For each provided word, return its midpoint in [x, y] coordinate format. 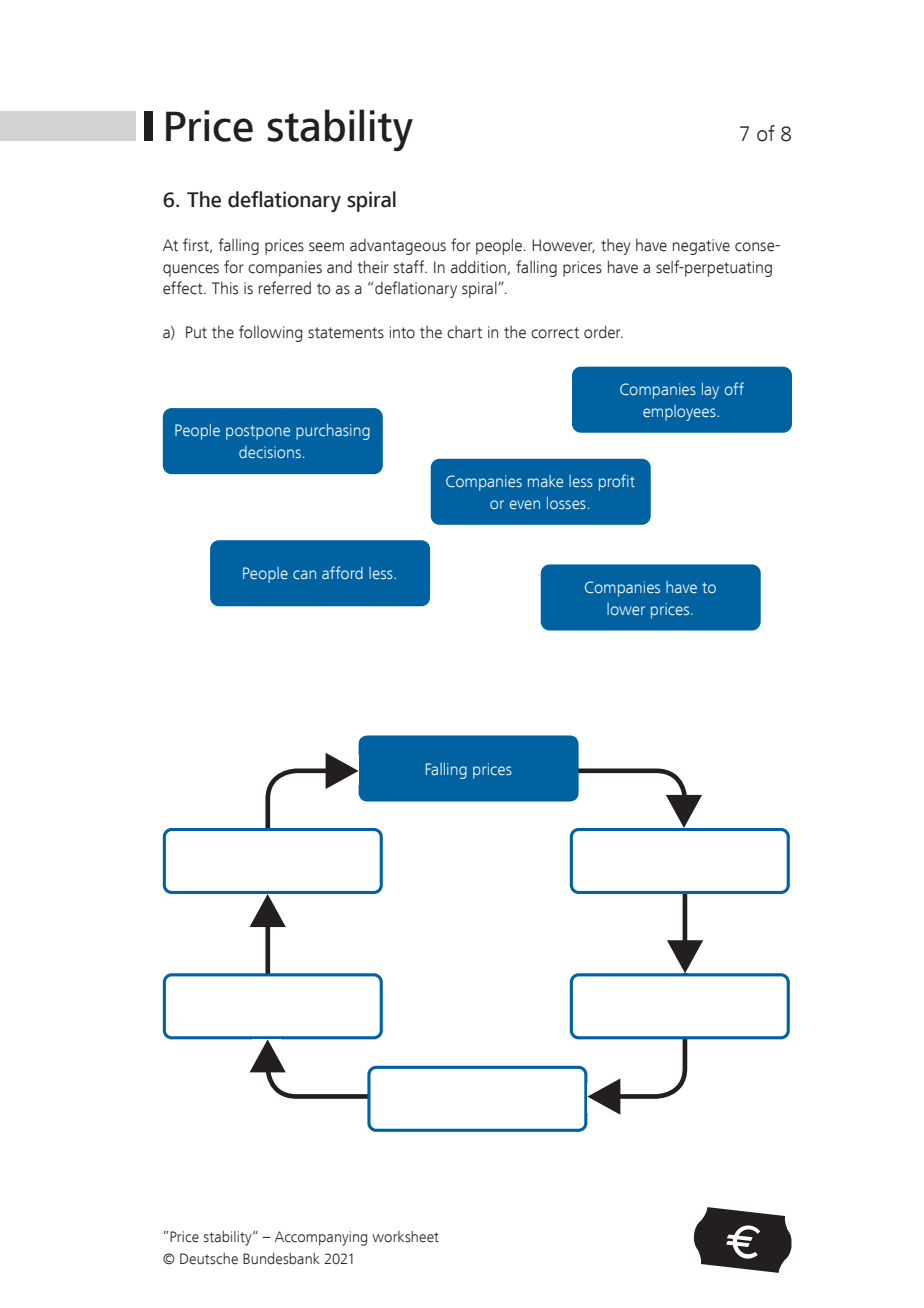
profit [617, 482]
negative [701, 247]
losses [566, 503]
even [524, 504]
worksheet [405, 1237]
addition [479, 267]
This [225, 288]
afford [342, 572]
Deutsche [209, 1259]
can [304, 574]
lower [626, 609]
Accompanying [321, 1238]
